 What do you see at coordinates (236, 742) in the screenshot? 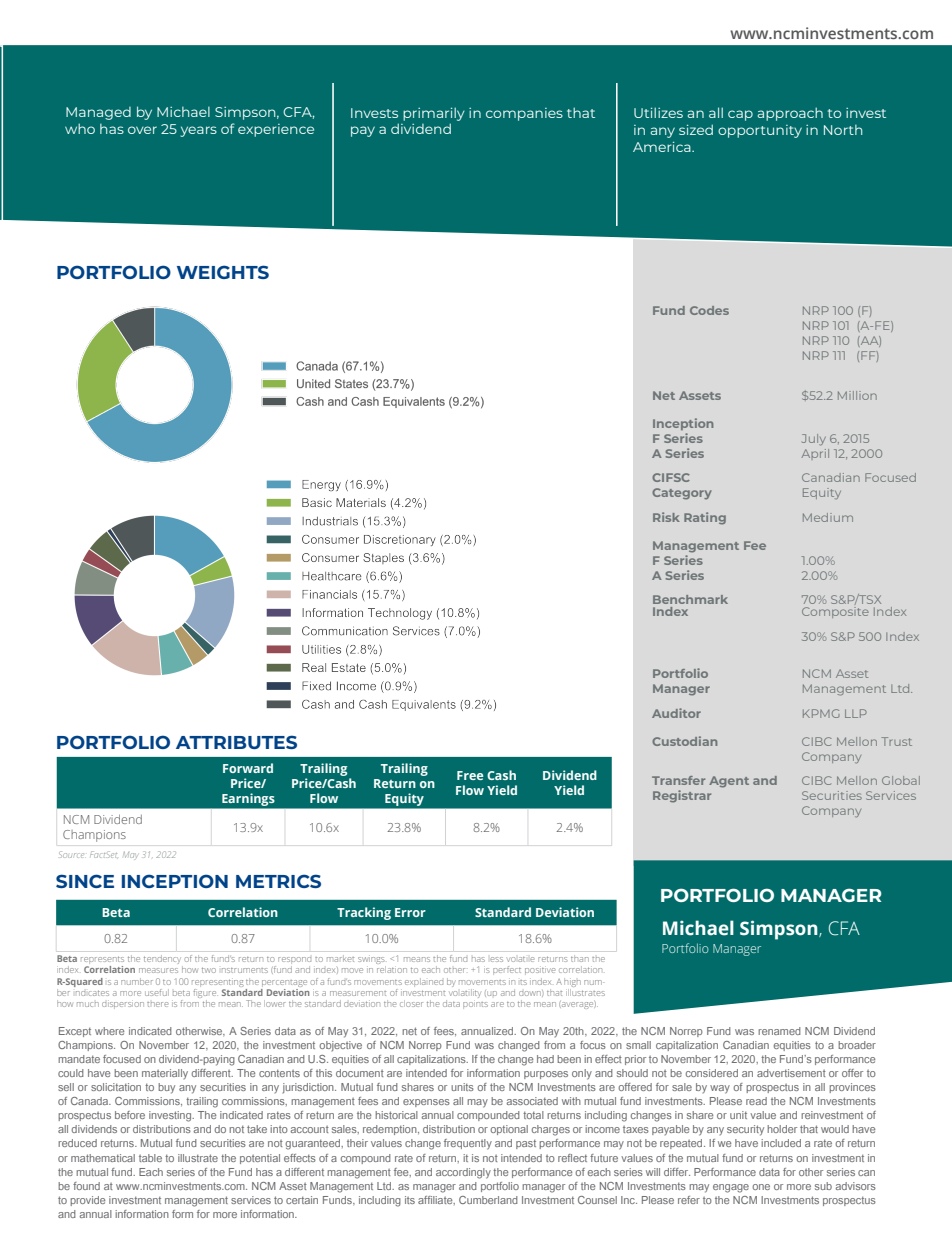
I see `ATTRIBUTES` at bounding box center [236, 742].
